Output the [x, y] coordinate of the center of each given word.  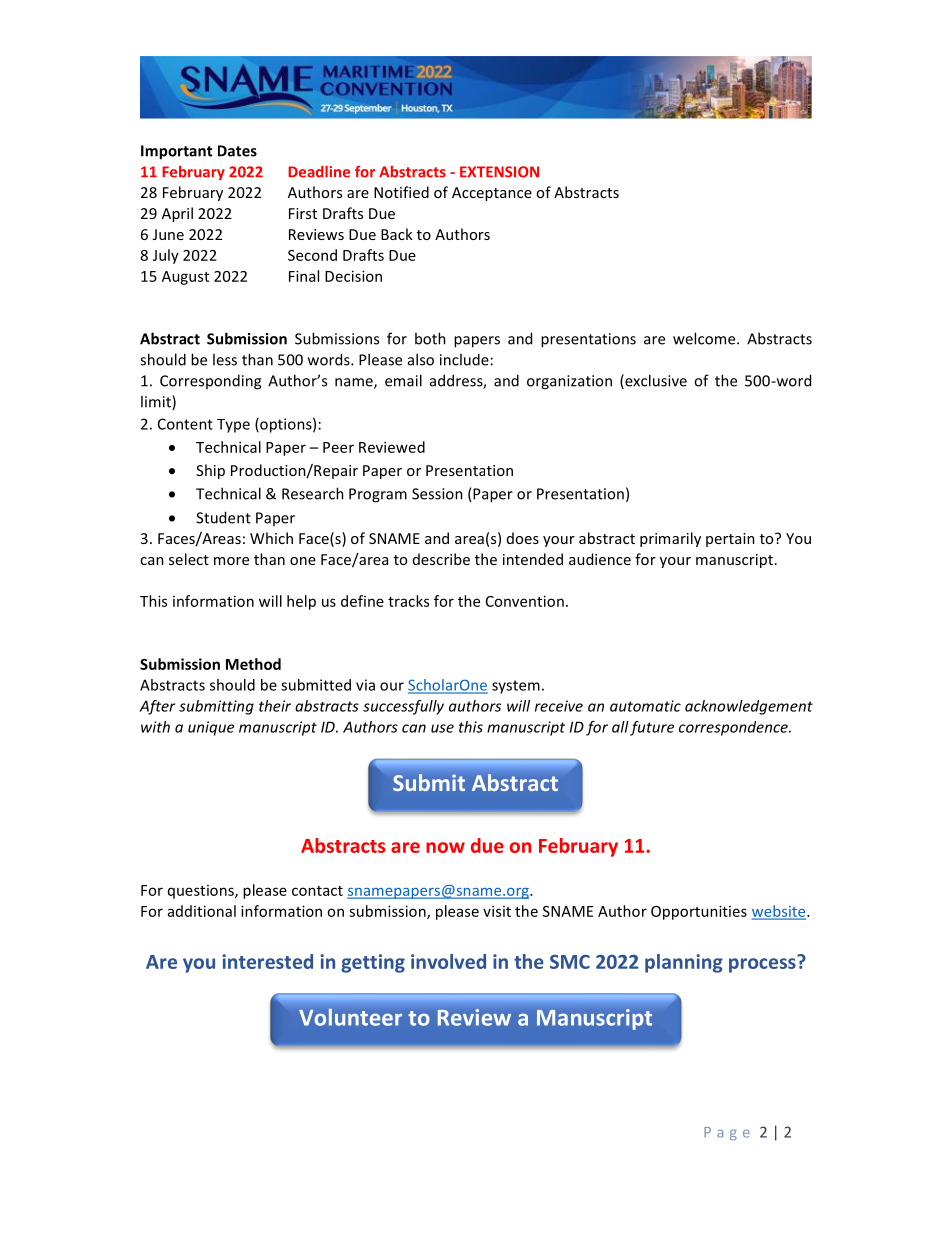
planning [684, 963]
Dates [237, 151]
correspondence [734, 728]
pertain [730, 540]
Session [437, 494]
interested [267, 961]
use [442, 728]
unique [211, 728]
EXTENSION [499, 172]
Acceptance [492, 194]
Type [233, 426]
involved [448, 961]
